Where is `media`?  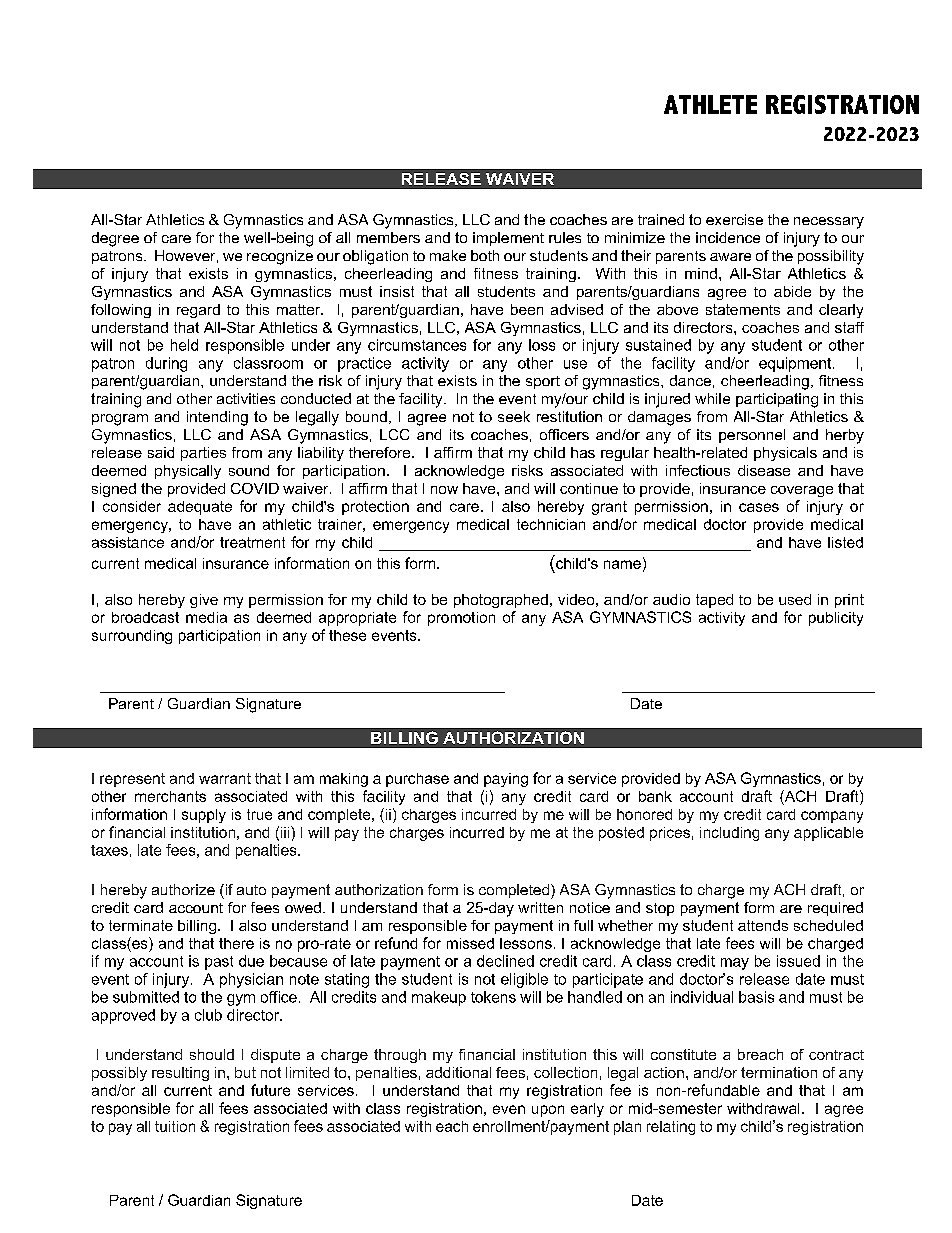 media is located at coordinates (206, 617).
